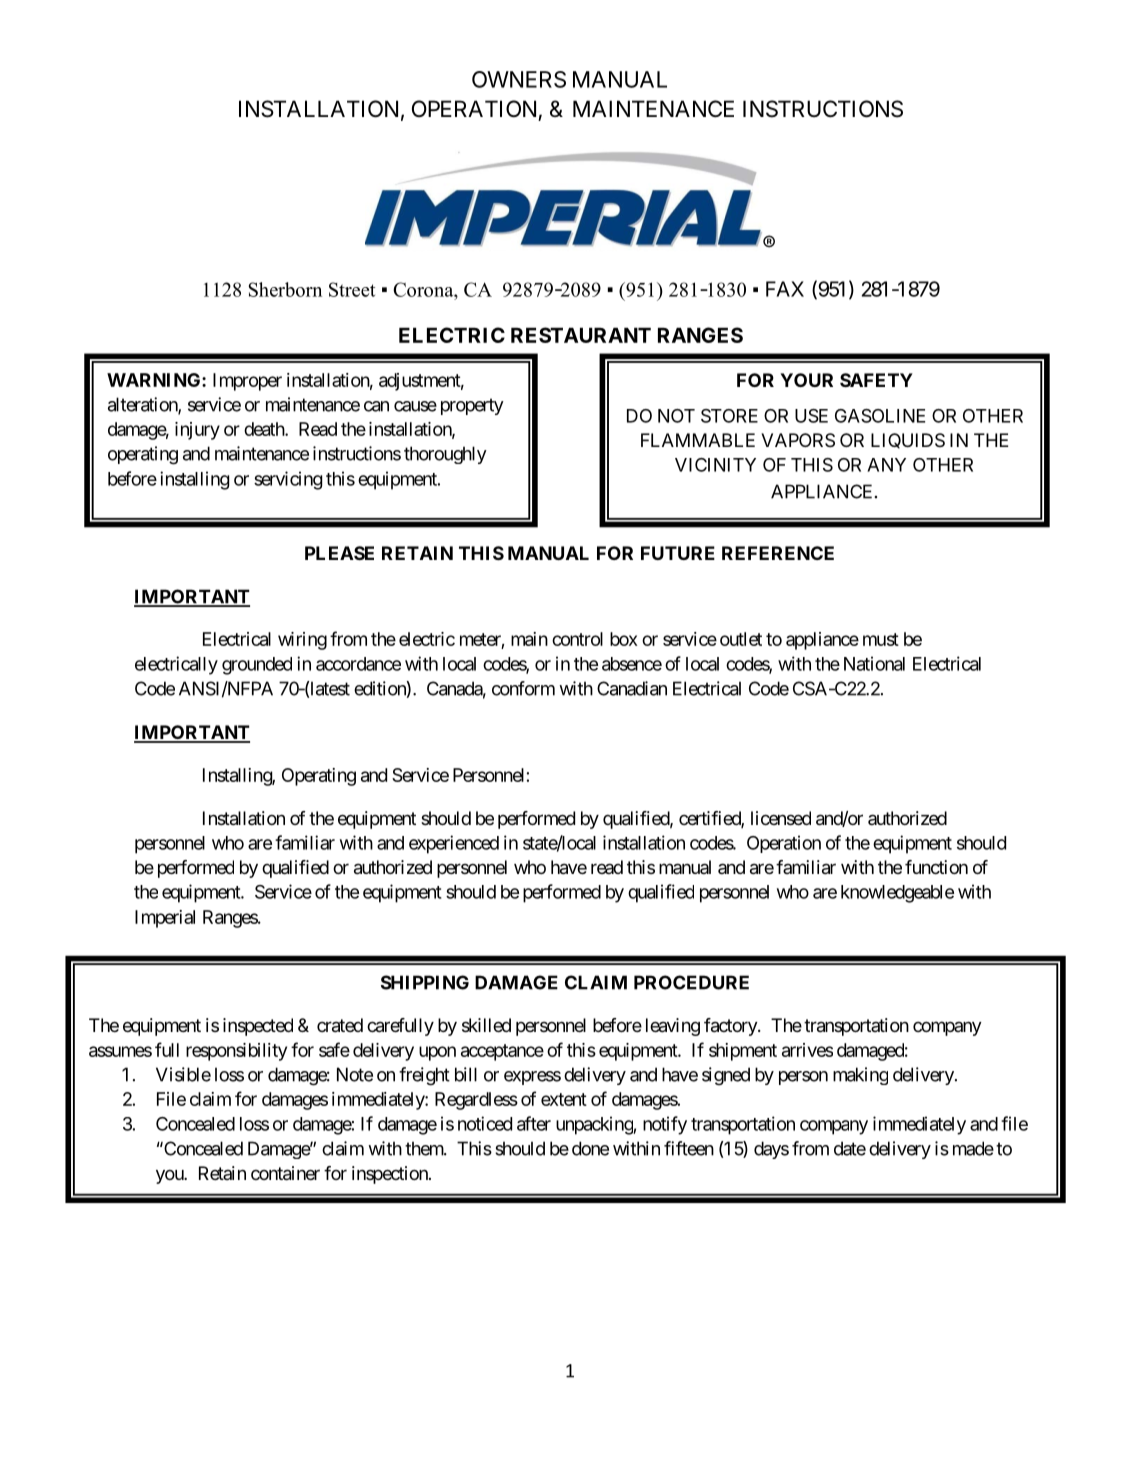 This page has width=1140, height=1475. Describe the element at coordinates (881, 639) in the page. I see `must` at that location.
